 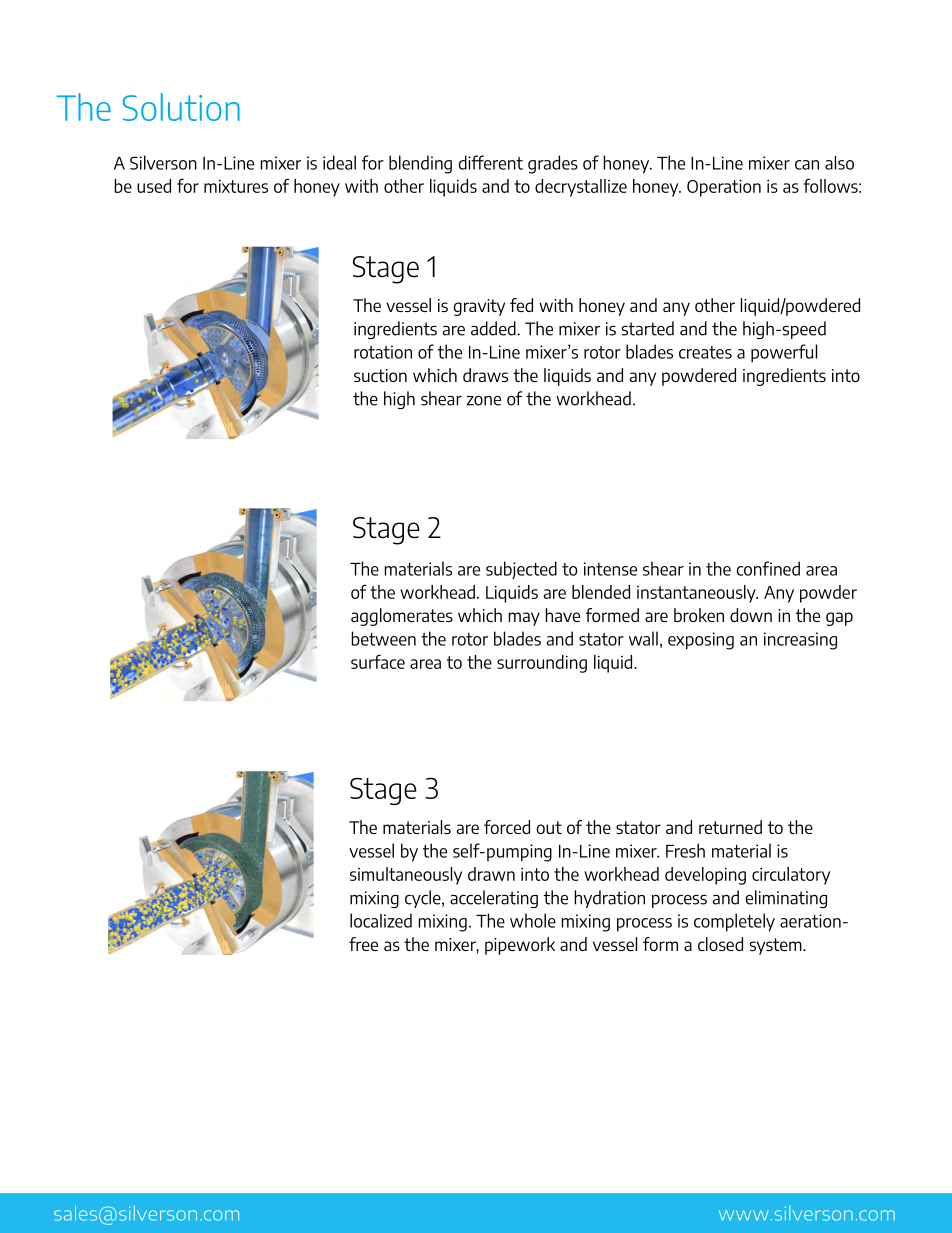 I want to click on added, so click(x=494, y=328).
